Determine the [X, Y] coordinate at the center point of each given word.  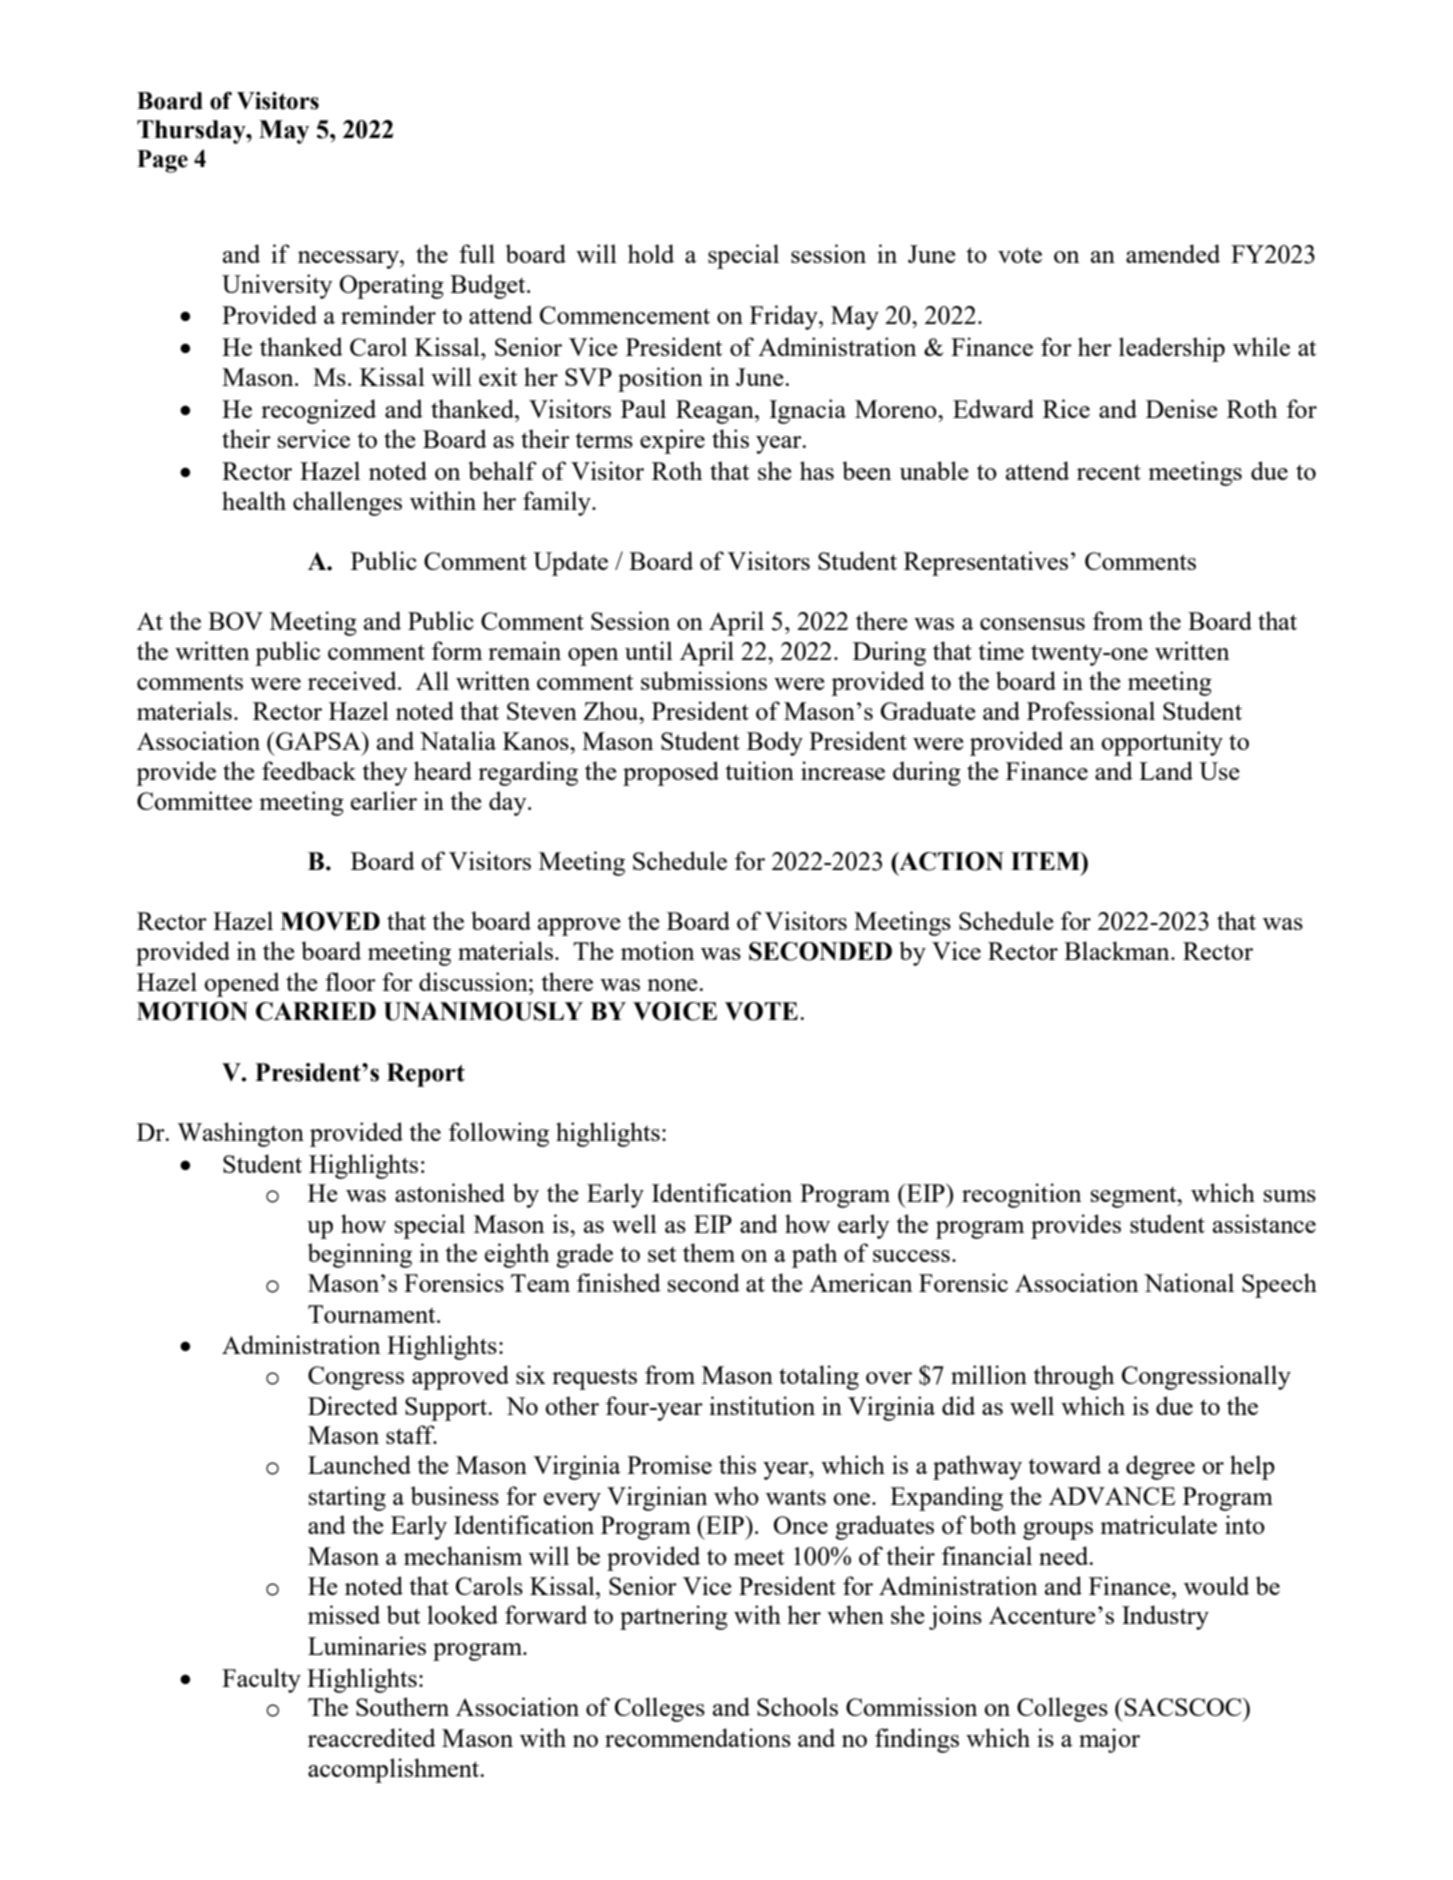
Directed [353, 1405]
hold [651, 253]
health [254, 500]
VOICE [675, 1011]
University [277, 286]
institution [762, 1405]
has [817, 470]
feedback [309, 770]
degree [1160, 1467]
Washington [240, 1134]
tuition [759, 770]
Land [1166, 770]
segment [1135, 1197]
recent [1109, 472]
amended [1173, 253]
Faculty [261, 1680]
